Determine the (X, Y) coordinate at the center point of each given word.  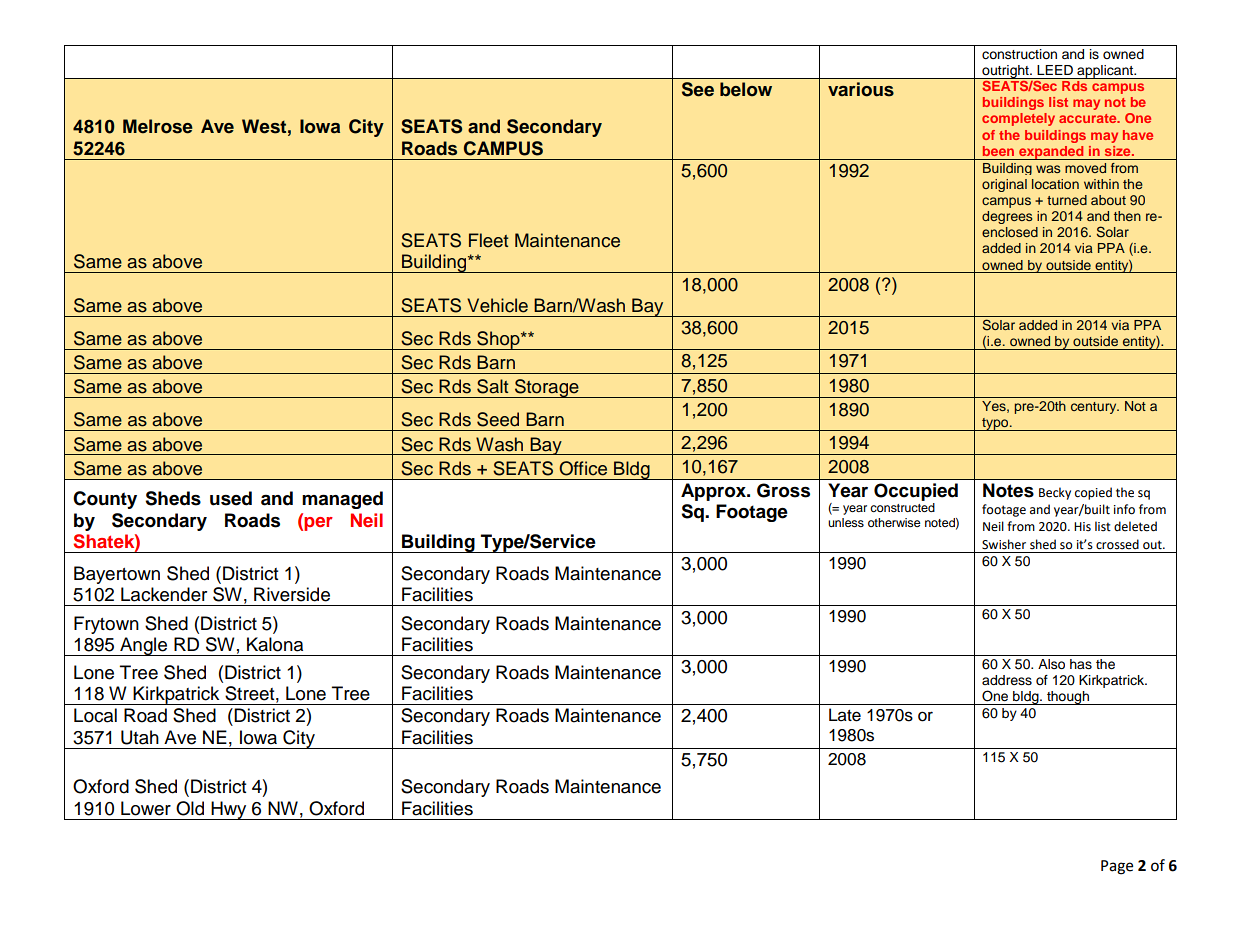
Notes (1008, 490)
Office (583, 468)
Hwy (229, 810)
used (231, 498)
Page (1117, 867)
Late (845, 715)
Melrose (158, 126)
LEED (1055, 70)
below (746, 89)
